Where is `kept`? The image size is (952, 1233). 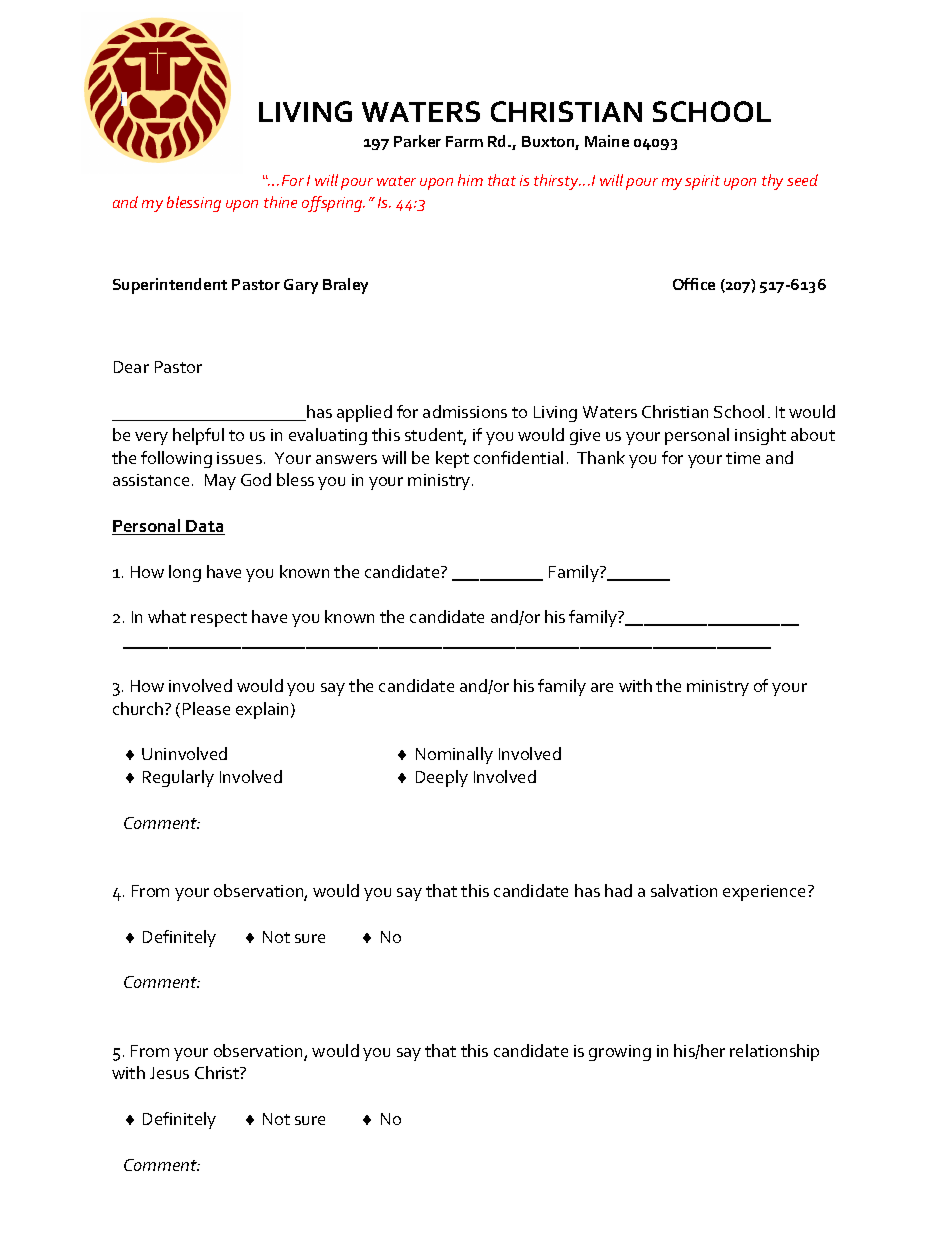 kept is located at coordinates (452, 459).
